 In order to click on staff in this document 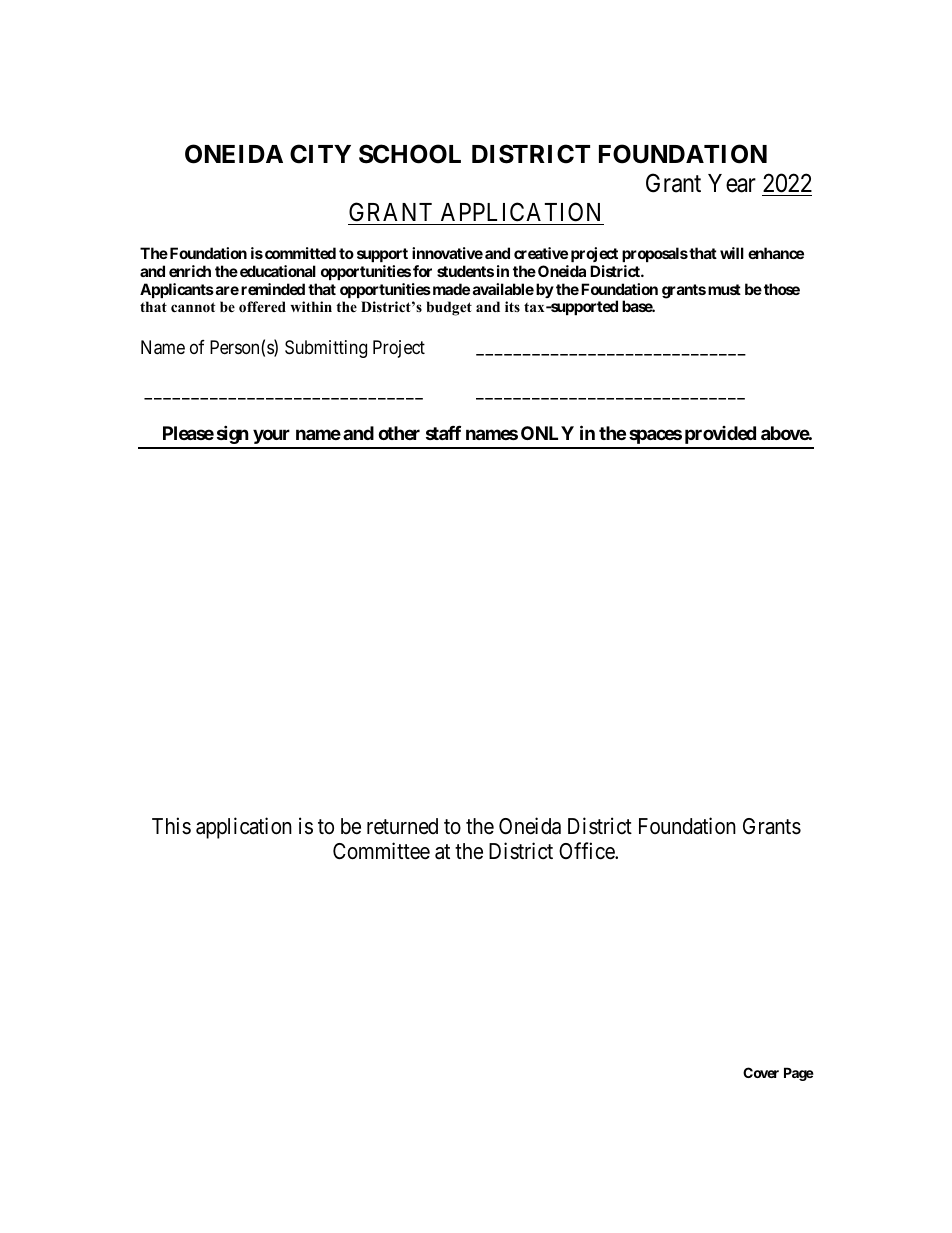, I will do `click(443, 433)`.
